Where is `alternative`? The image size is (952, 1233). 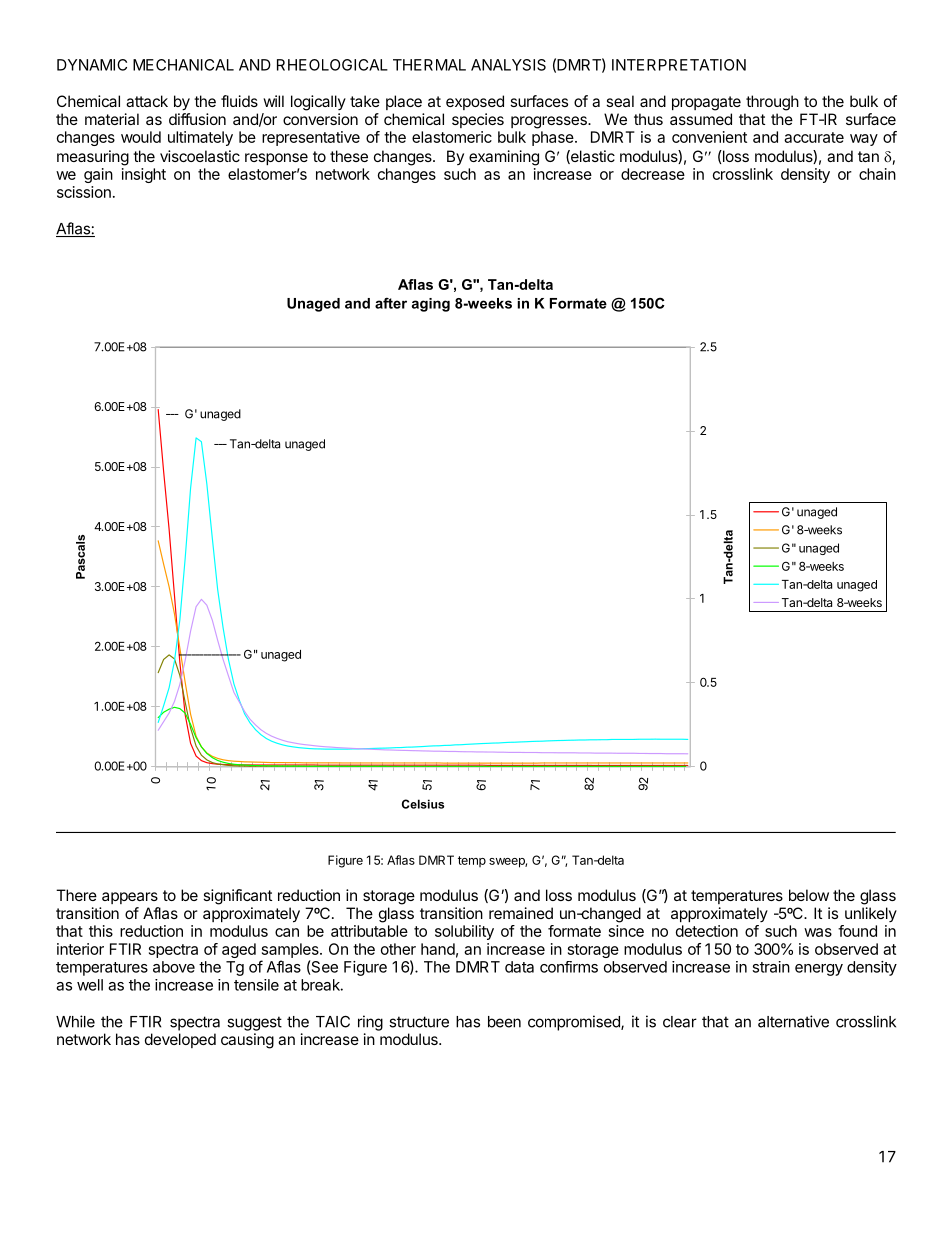
alternative is located at coordinates (793, 1021).
